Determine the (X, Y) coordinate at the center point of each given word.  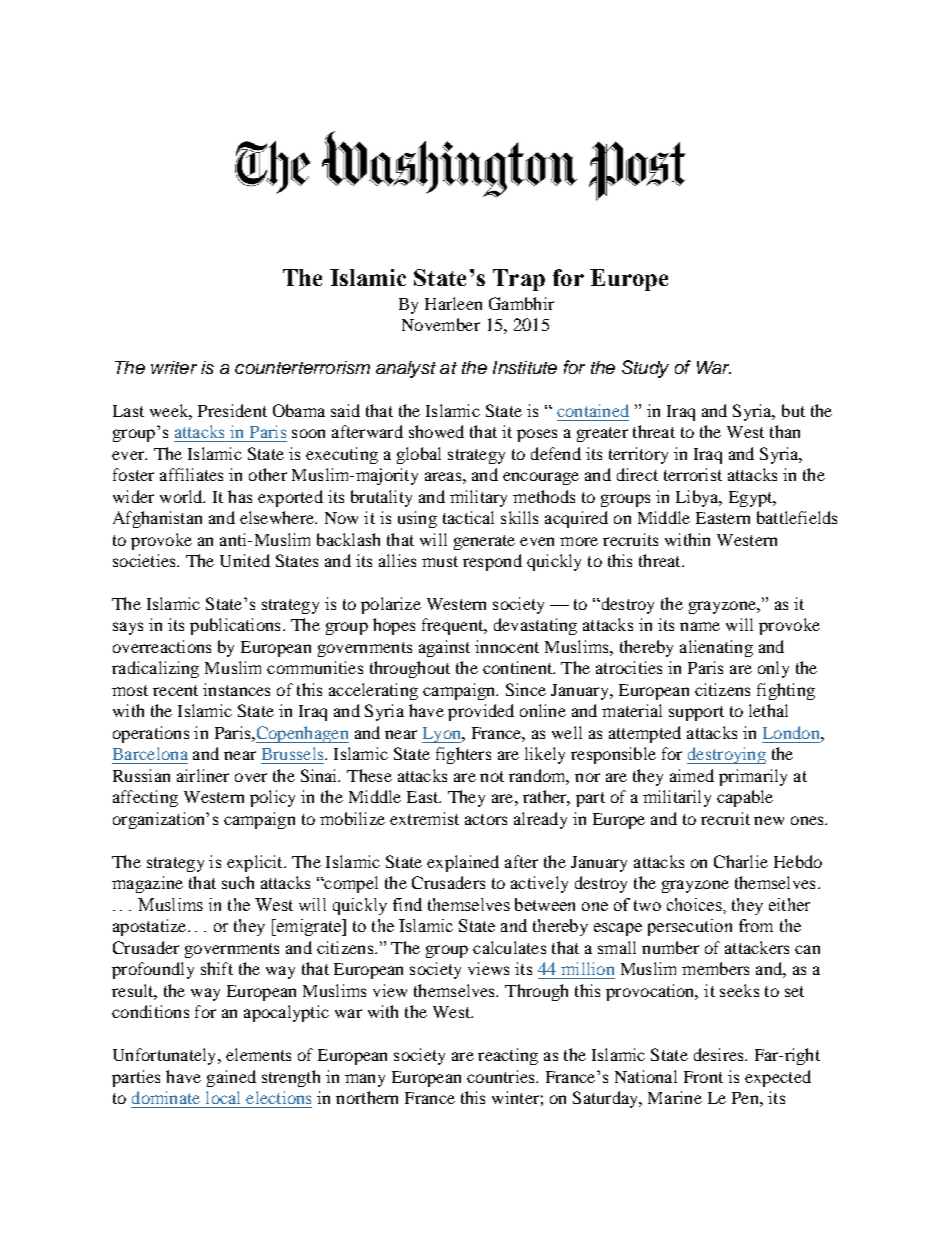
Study (645, 369)
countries (502, 1076)
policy (272, 798)
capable (745, 798)
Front (703, 1077)
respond (492, 562)
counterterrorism (302, 367)
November (441, 324)
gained (231, 1078)
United (245, 560)
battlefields (797, 517)
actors (486, 819)
